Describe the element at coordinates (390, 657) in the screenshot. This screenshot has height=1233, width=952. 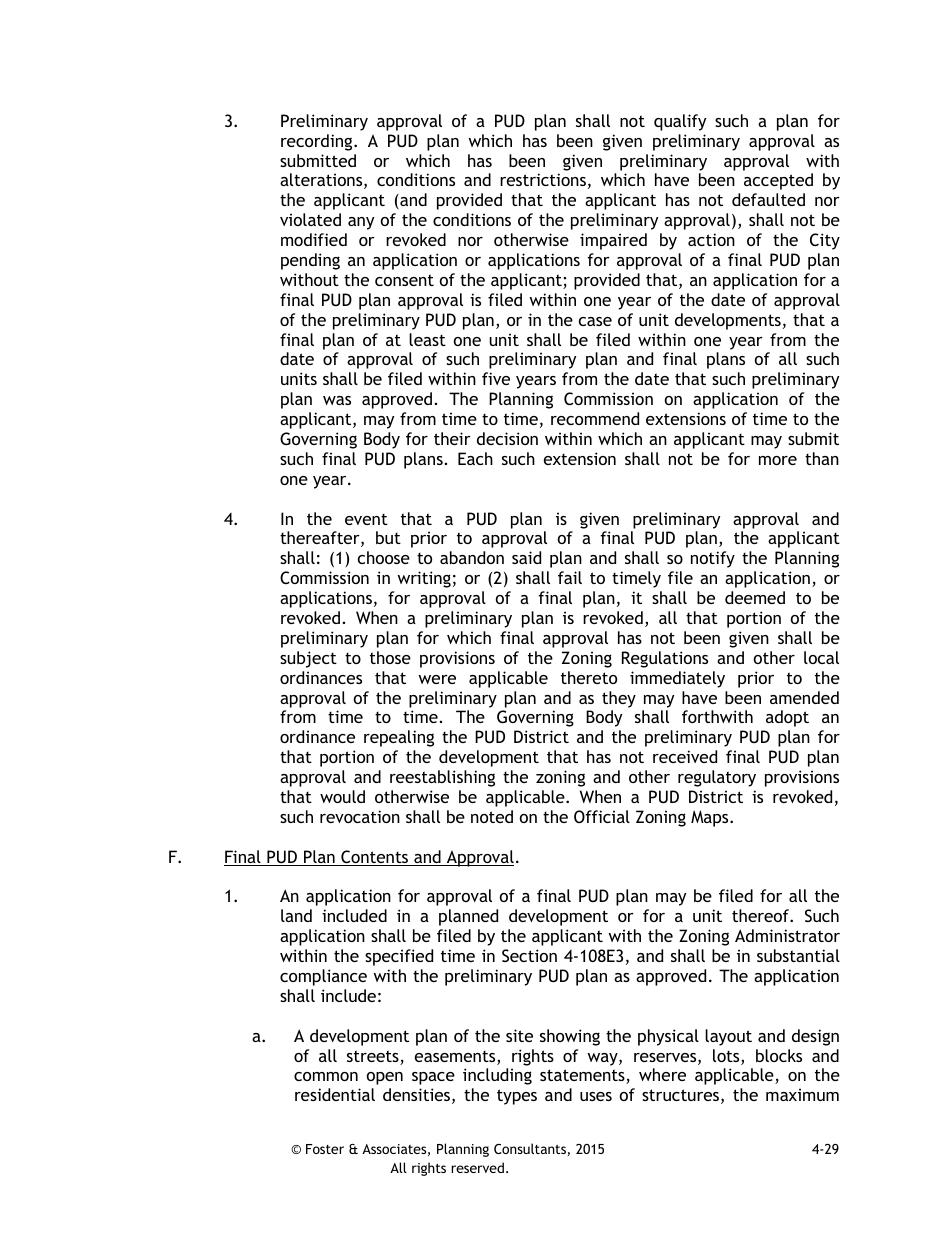
I see `those` at that location.
